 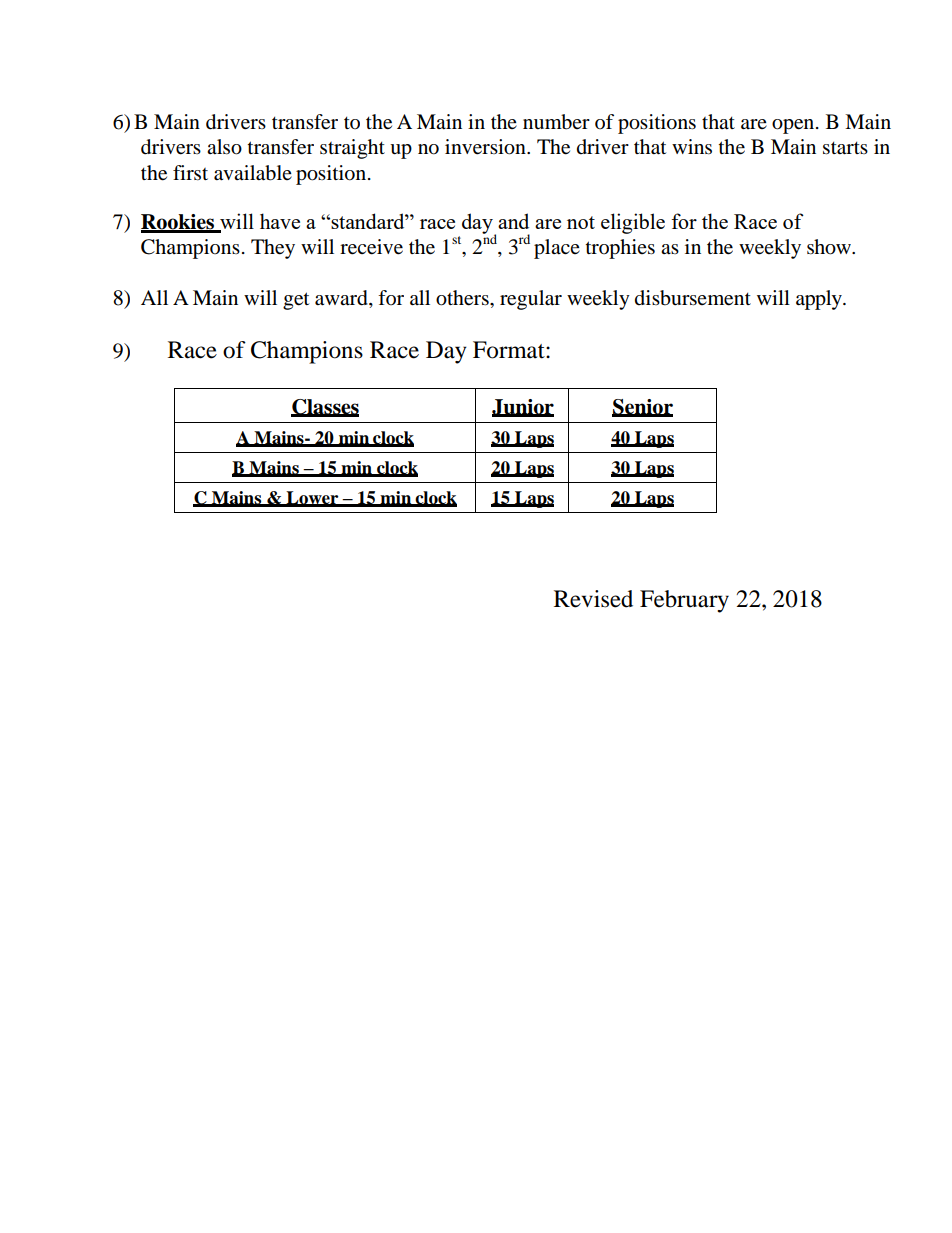 What do you see at coordinates (296, 301) in the page?
I see `get` at bounding box center [296, 301].
